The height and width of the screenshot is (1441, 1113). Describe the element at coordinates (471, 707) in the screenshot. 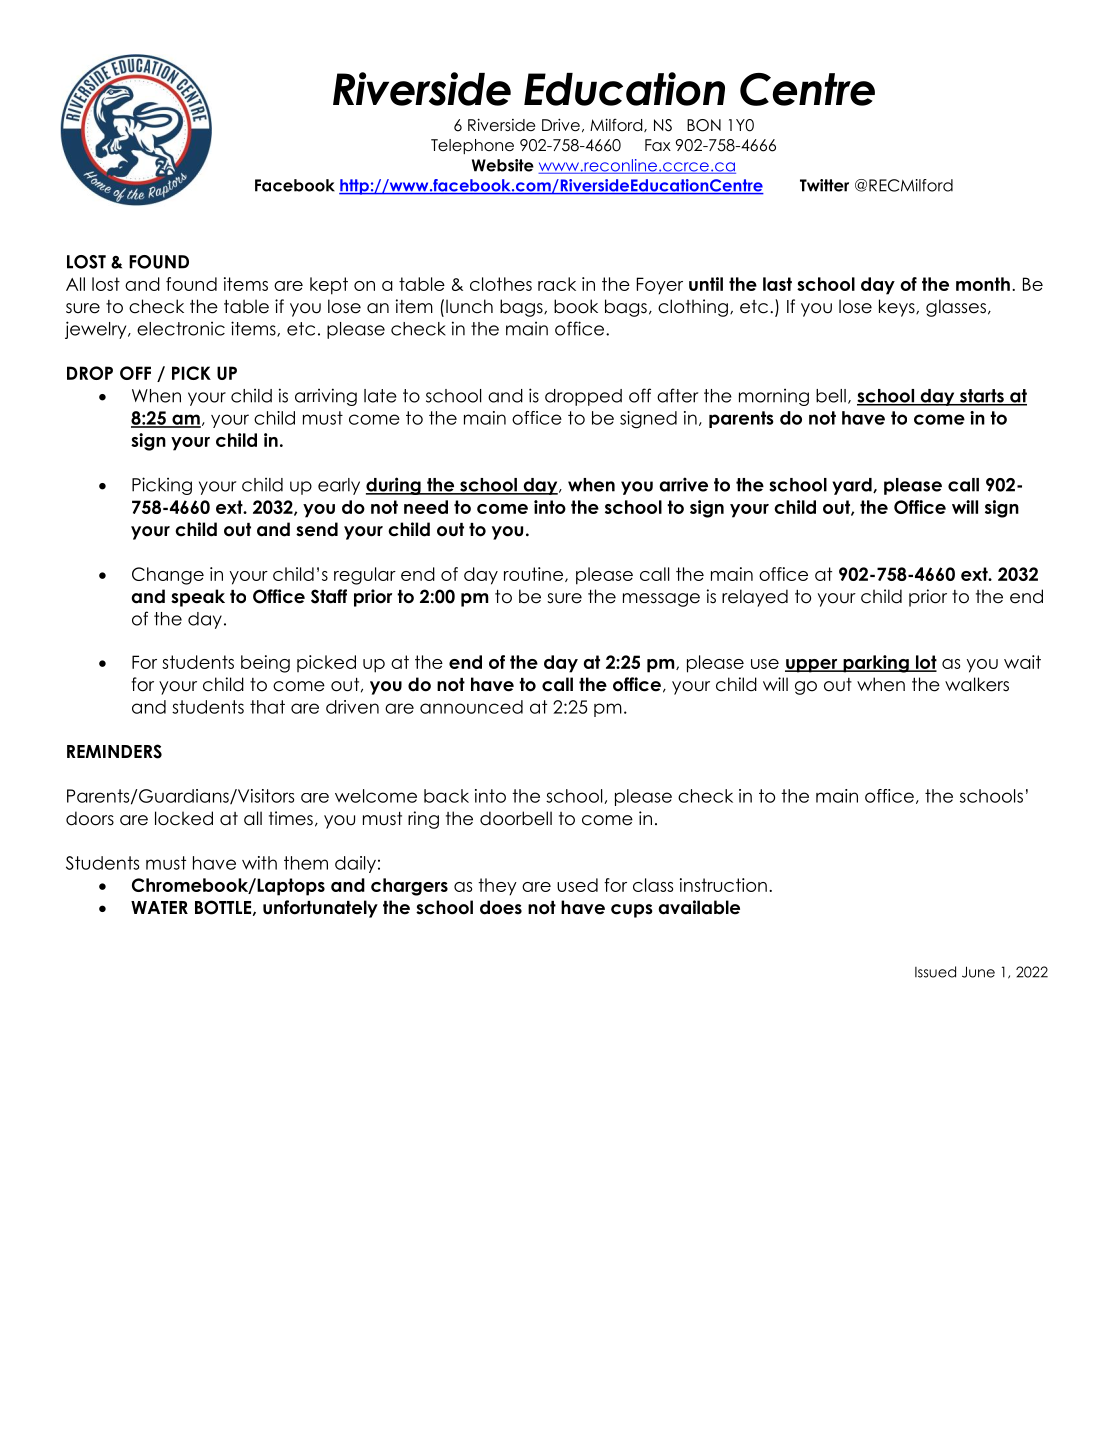

I see `announced` at that location.
